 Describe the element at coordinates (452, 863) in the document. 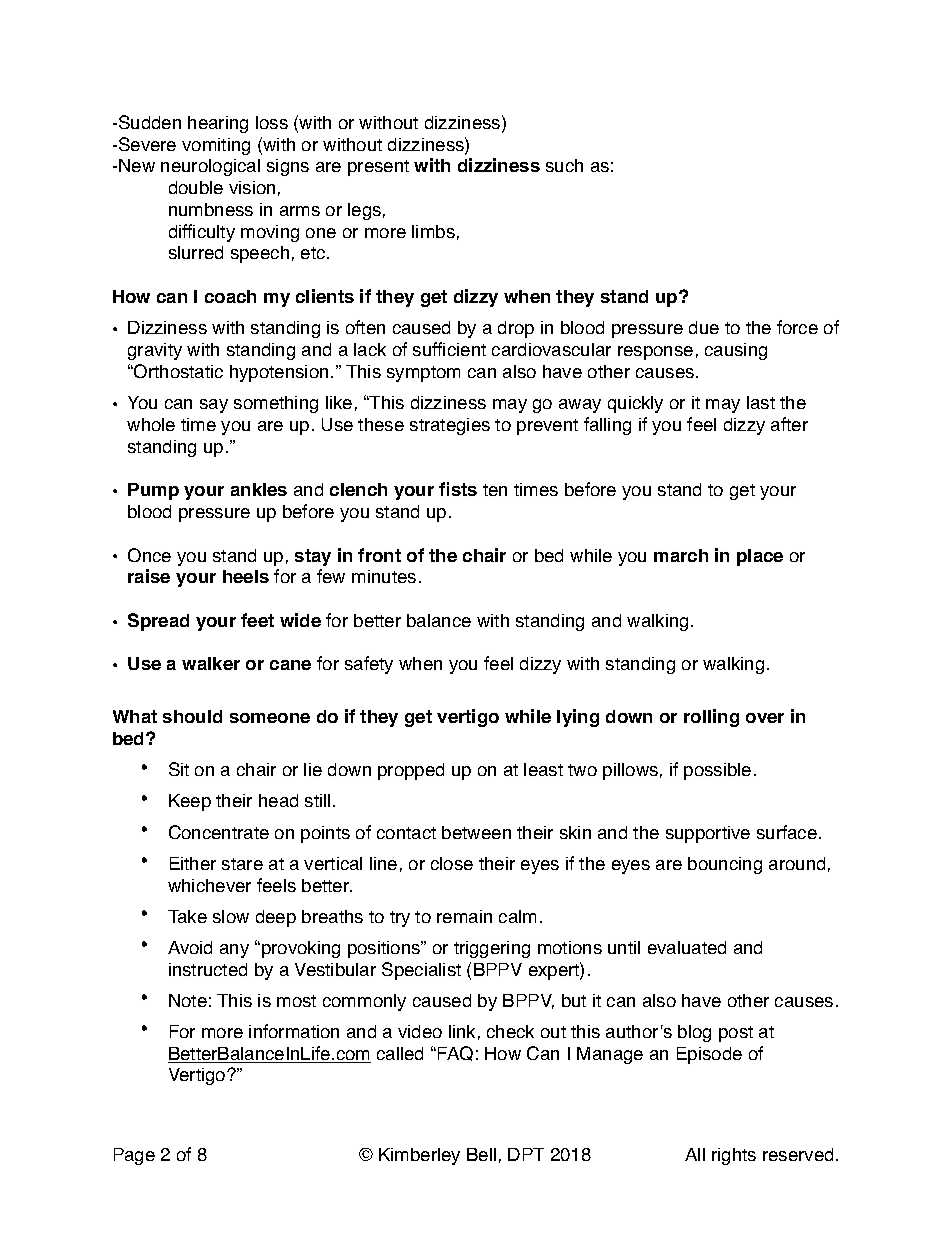

I see `close` at that location.
